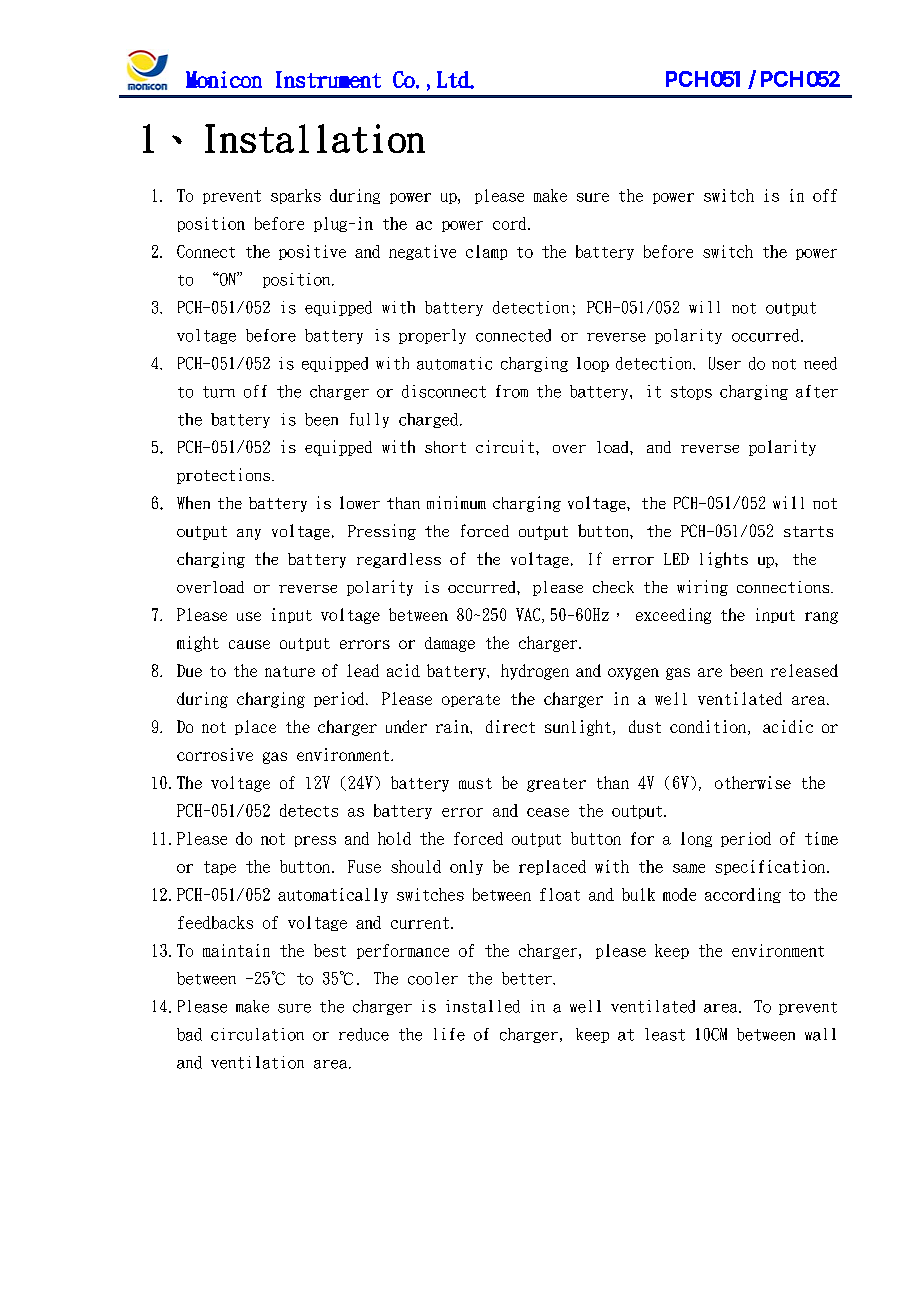 This image has height=1308, width=924. I want to click on User, so click(725, 363).
